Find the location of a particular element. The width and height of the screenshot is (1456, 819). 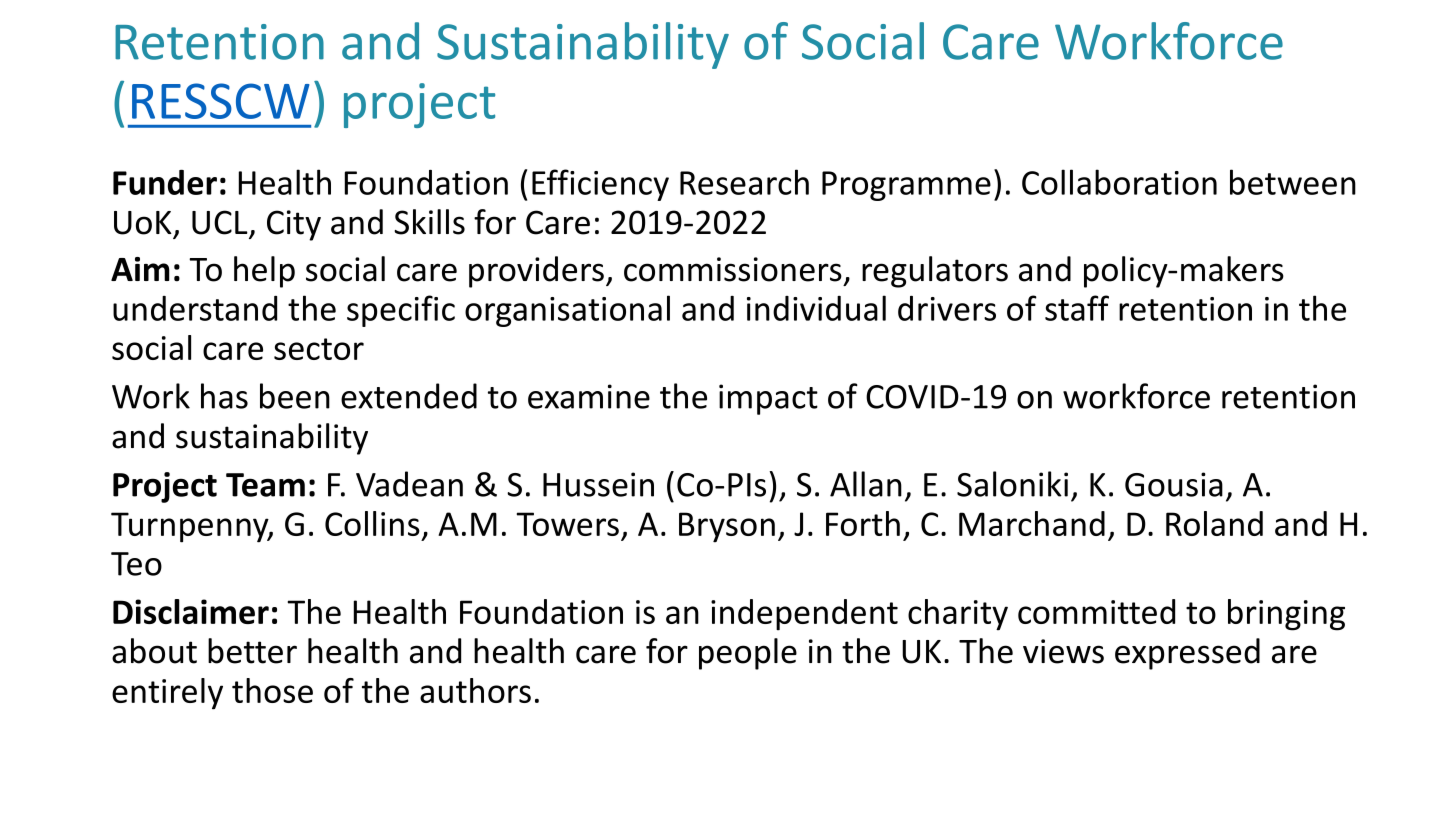

those is located at coordinates (272, 690).
